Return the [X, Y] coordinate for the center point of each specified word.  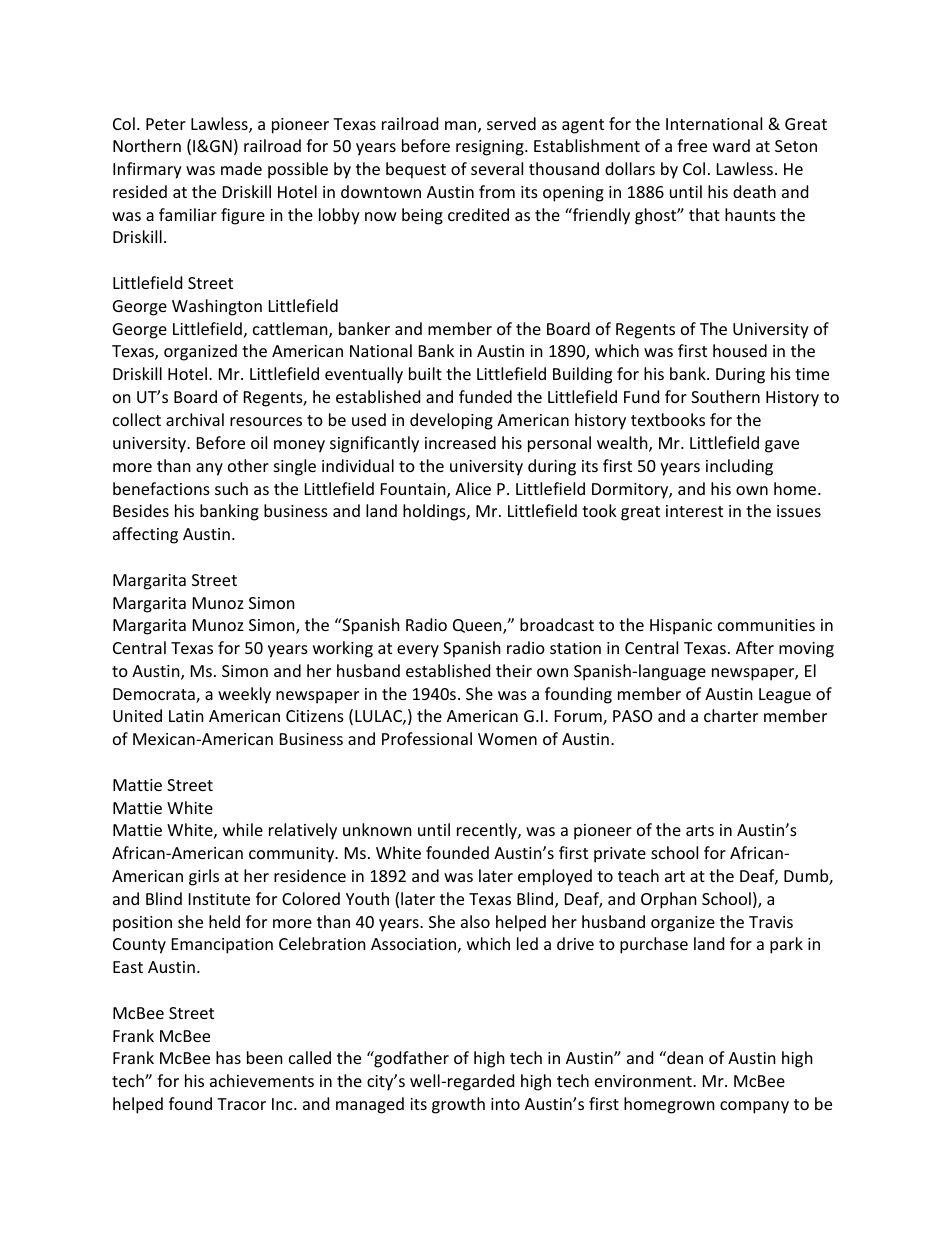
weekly [244, 695]
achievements [262, 1080]
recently [488, 831]
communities [766, 625]
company [754, 1107]
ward [731, 145]
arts [700, 830]
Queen [478, 626]
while [243, 829]
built [425, 373]
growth [458, 1105]
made [241, 168]
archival [195, 419]
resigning [491, 148]
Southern [725, 396]
